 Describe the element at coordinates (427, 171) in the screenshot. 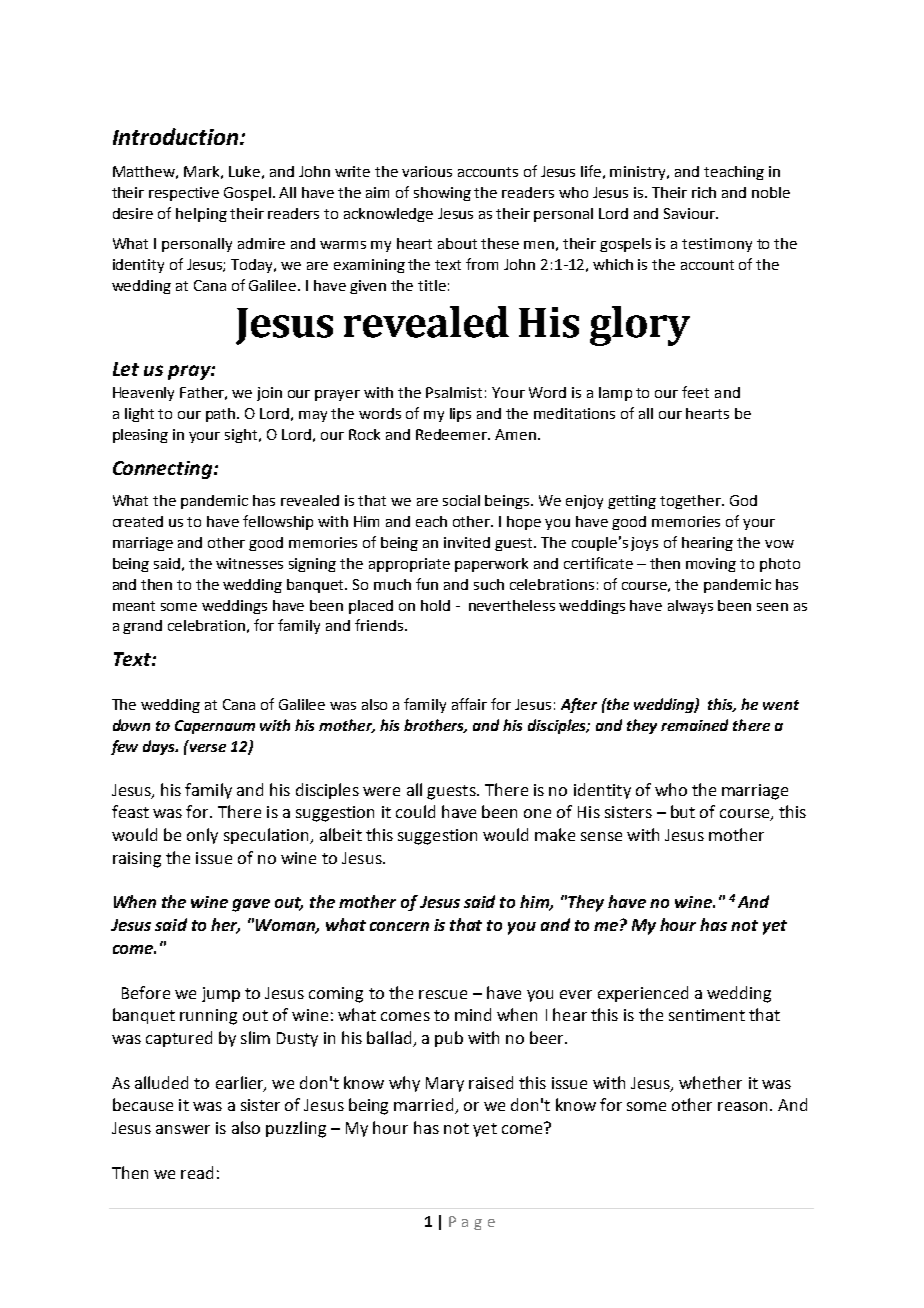

I see `various` at that location.
